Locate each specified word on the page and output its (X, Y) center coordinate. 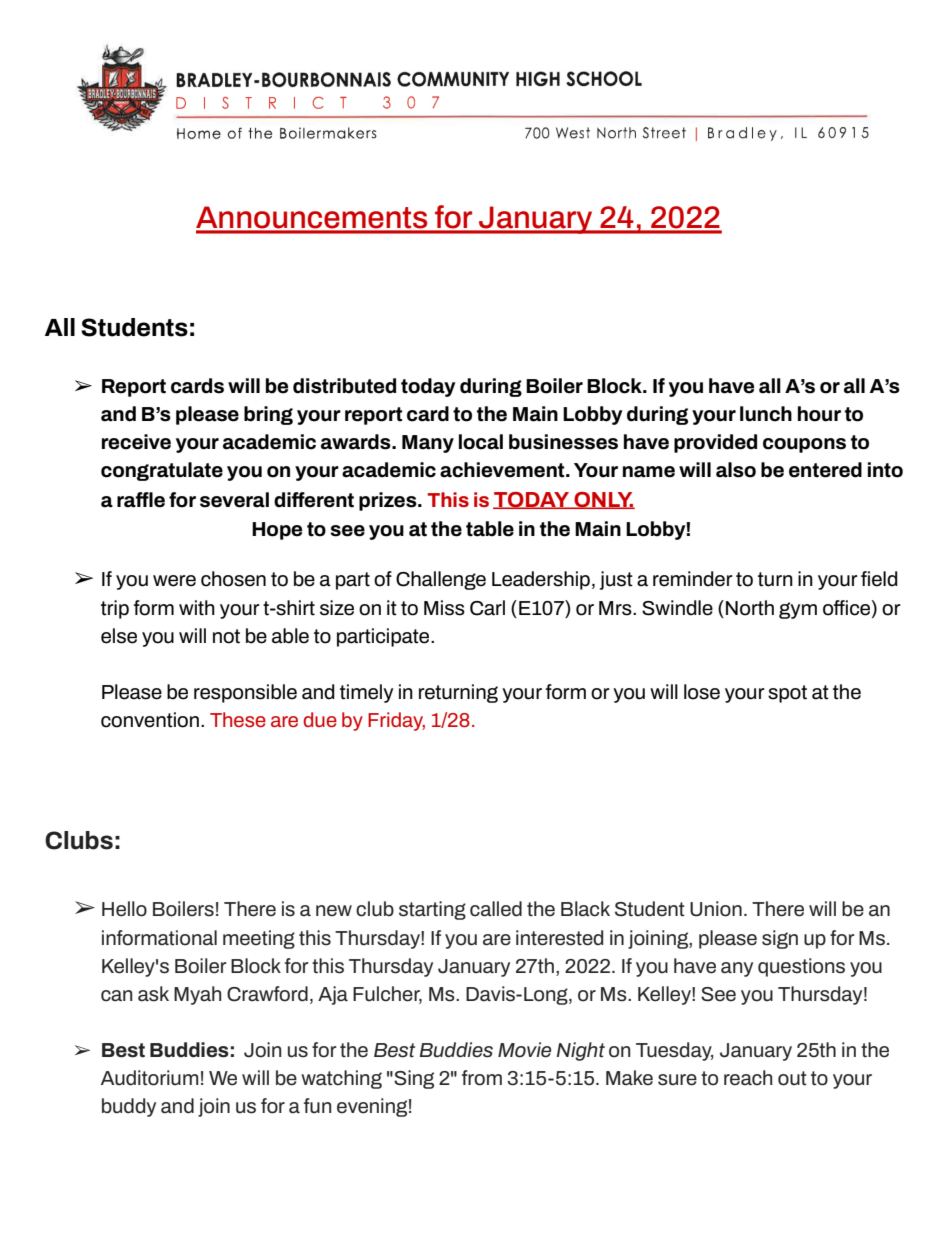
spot (787, 694)
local (481, 442)
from (482, 1078)
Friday (396, 721)
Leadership (541, 580)
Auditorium (149, 1078)
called (496, 909)
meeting (259, 939)
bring (268, 415)
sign (780, 939)
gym (798, 610)
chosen (233, 579)
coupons (804, 445)
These (238, 719)
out (792, 1078)
